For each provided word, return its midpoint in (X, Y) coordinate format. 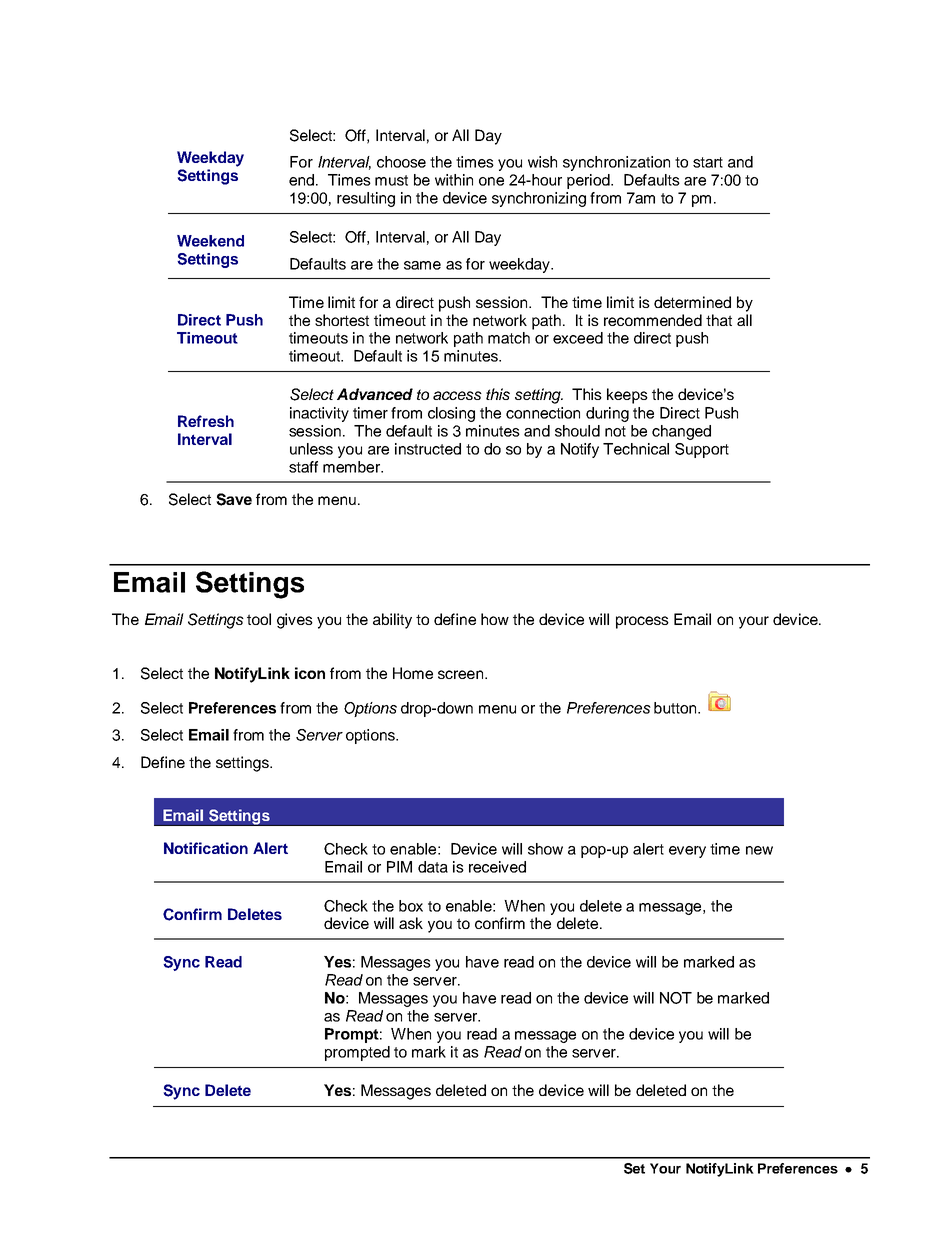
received (497, 867)
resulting (366, 199)
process (642, 622)
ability (392, 621)
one (491, 181)
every (687, 852)
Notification (206, 848)
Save (234, 499)
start (708, 162)
